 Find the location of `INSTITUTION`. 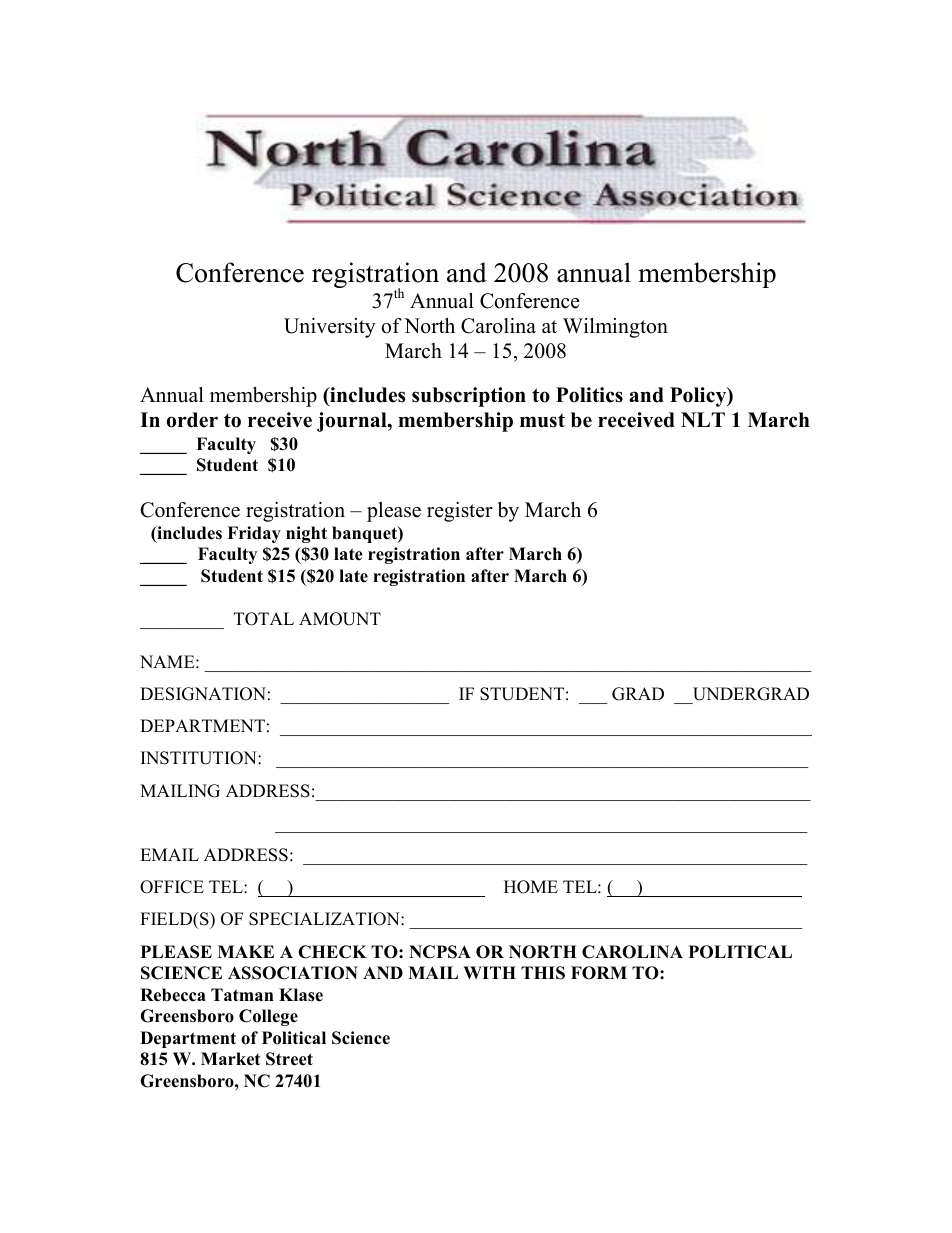

INSTITUTION is located at coordinates (200, 758).
